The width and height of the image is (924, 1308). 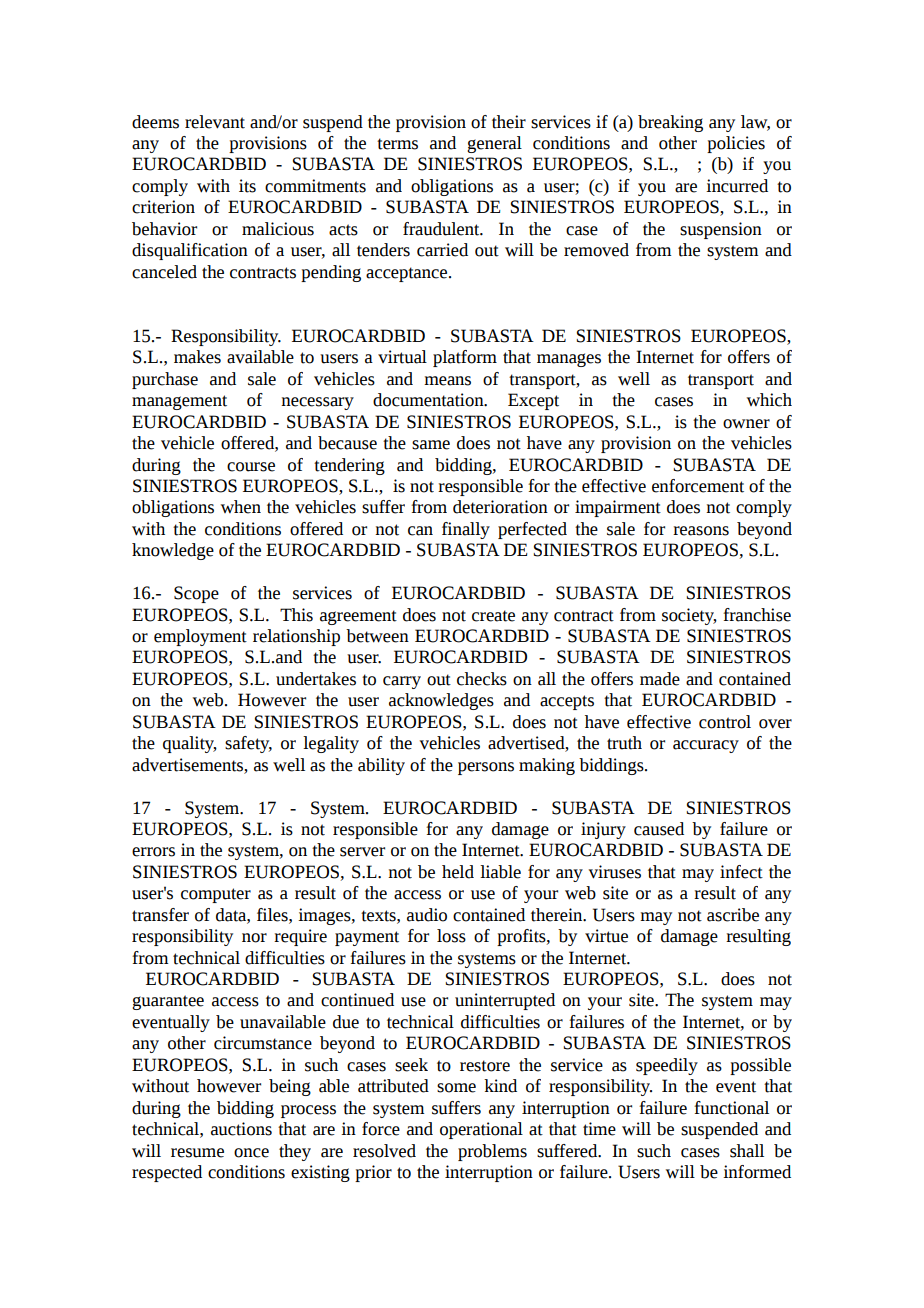 I want to click on persons, so click(x=486, y=768).
